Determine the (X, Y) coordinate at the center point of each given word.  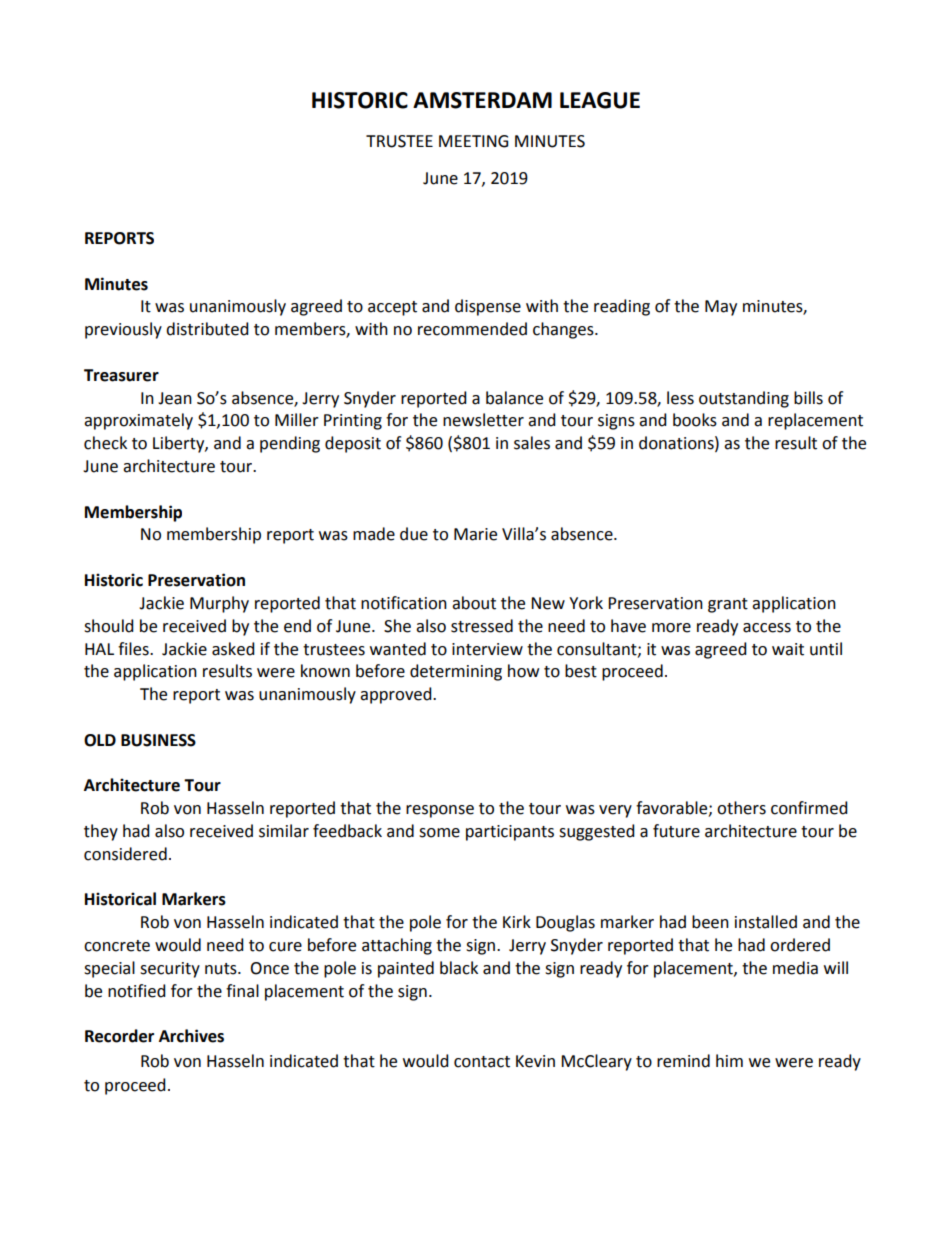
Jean (175, 398)
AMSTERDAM (482, 100)
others (741, 808)
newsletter (483, 420)
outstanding (744, 399)
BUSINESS (158, 740)
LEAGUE (600, 100)
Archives (191, 1036)
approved (397, 695)
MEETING (473, 141)
